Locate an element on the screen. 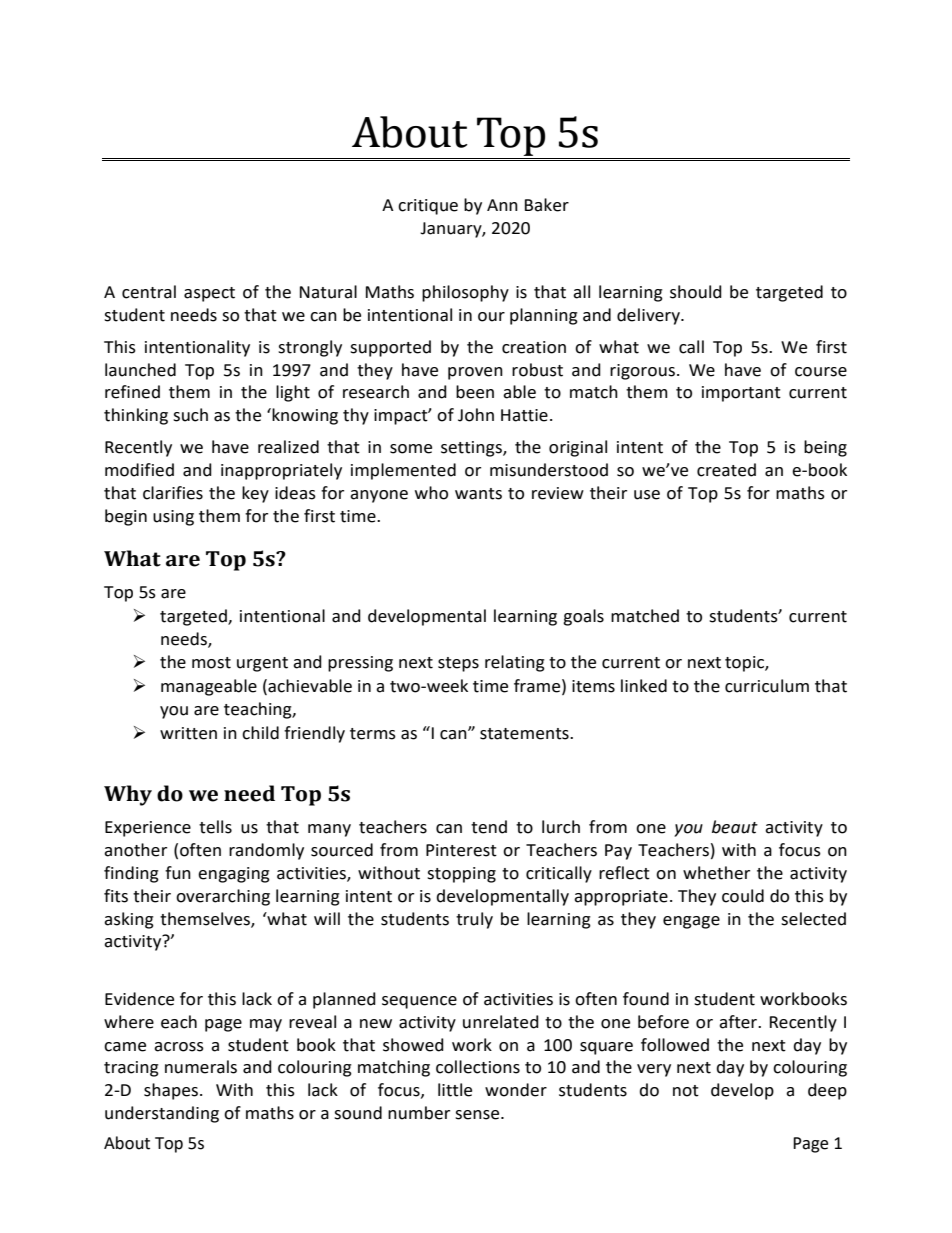 The height and width of the screenshot is (1233, 952). created is located at coordinates (726, 470).
